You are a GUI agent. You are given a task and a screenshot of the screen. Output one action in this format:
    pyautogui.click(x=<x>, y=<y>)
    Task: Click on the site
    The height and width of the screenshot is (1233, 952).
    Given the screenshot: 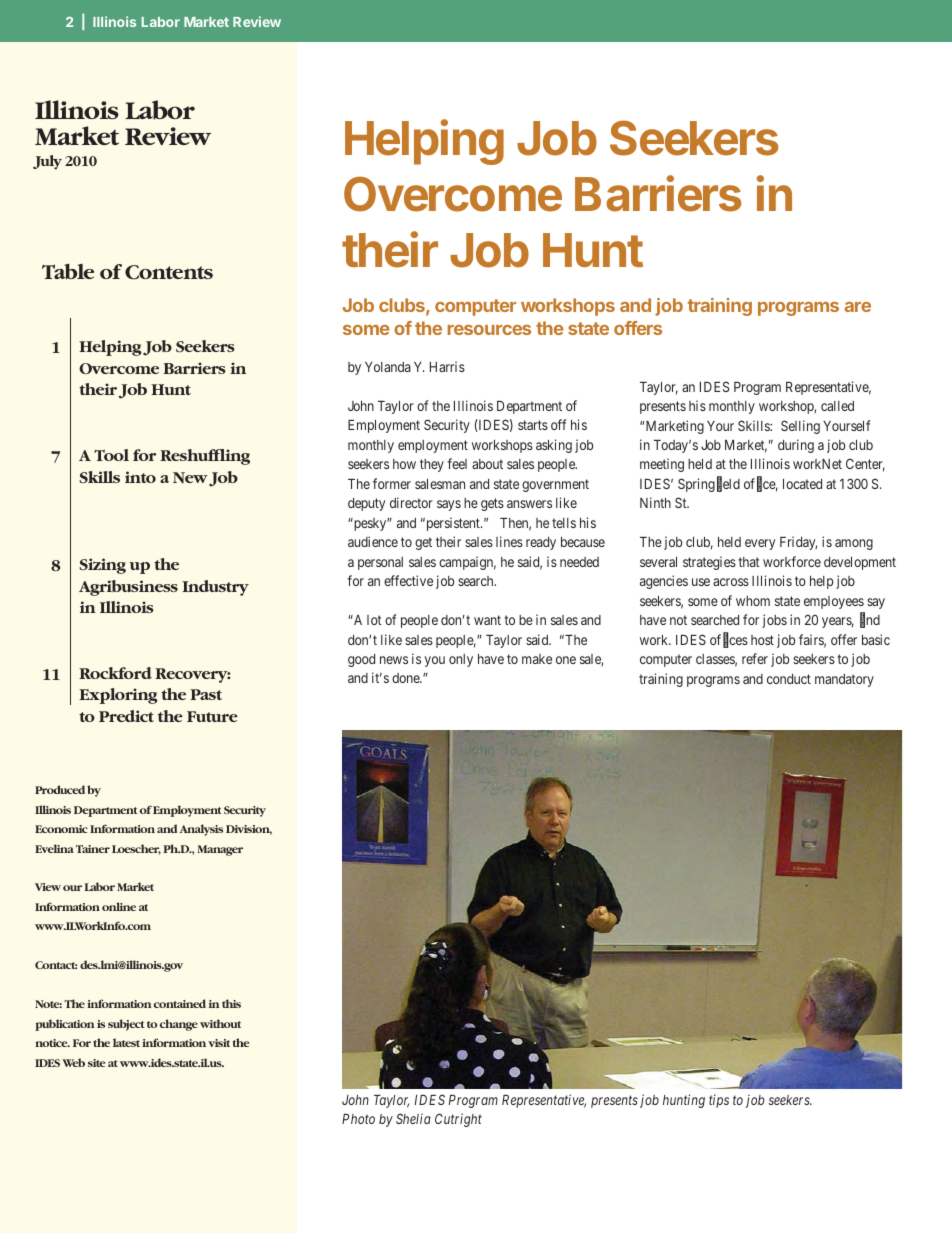 What is the action you would take?
    pyautogui.click(x=96, y=1063)
